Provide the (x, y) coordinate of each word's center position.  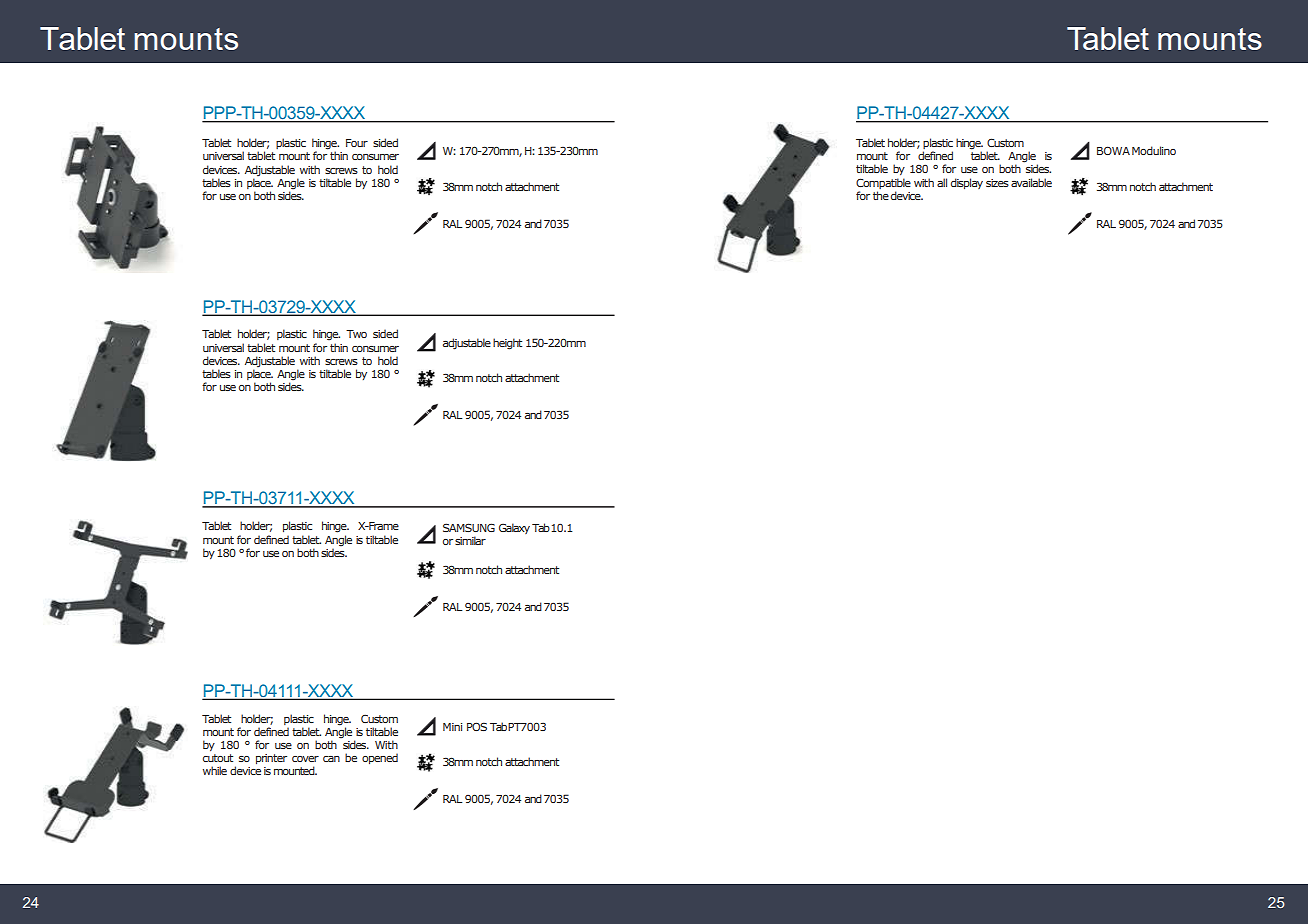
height (507, 344)
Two (356, 334)
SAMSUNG (469, 527)
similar (470, 540)
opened (380, 758)
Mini (452, 727)
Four (357, 143)
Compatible (883, 183)
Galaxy (514, 528)
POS (477, 726)
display (967, 183)
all (942, 182)
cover (305, 759)
